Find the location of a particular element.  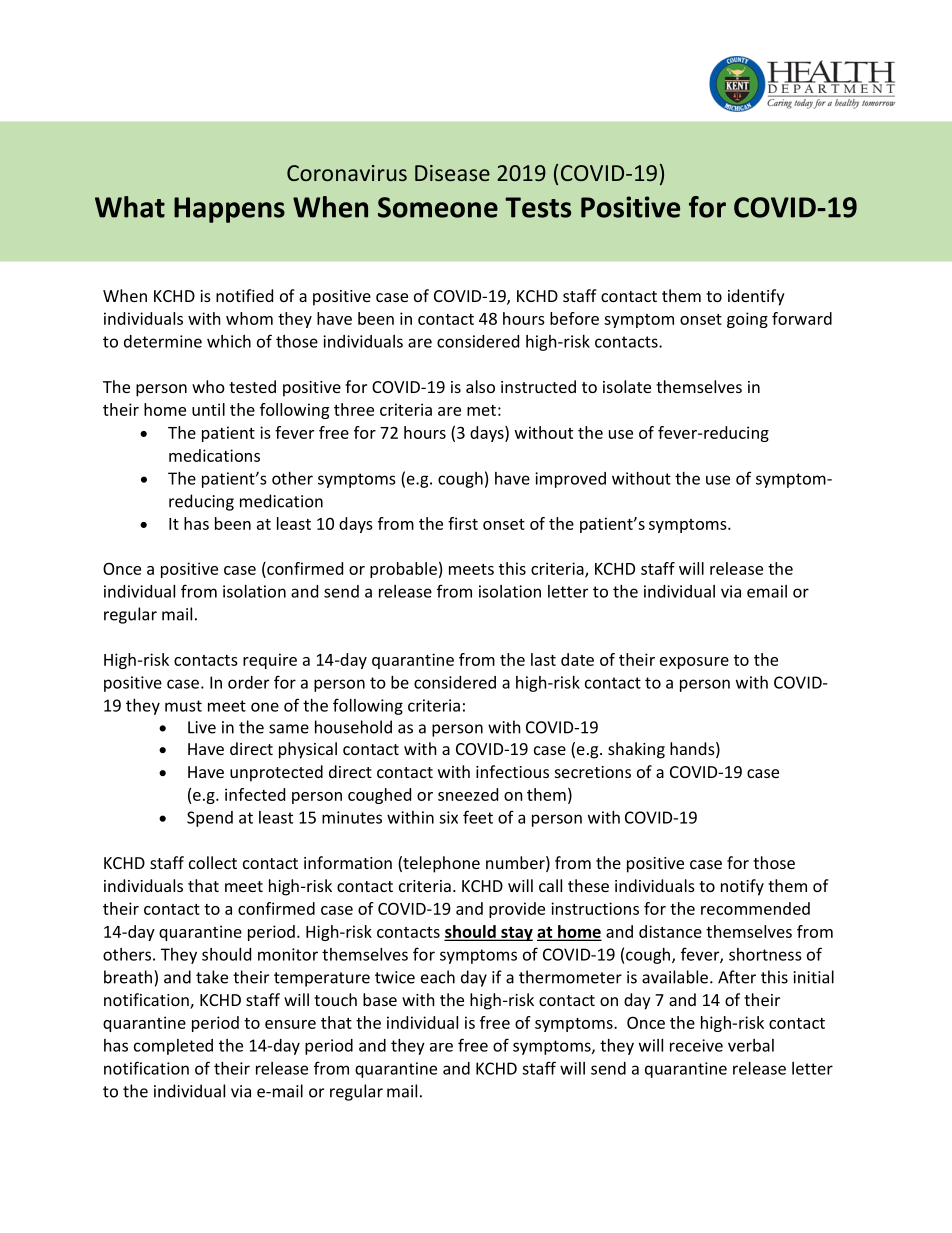

completed is located at coordinates (173, 1047).
